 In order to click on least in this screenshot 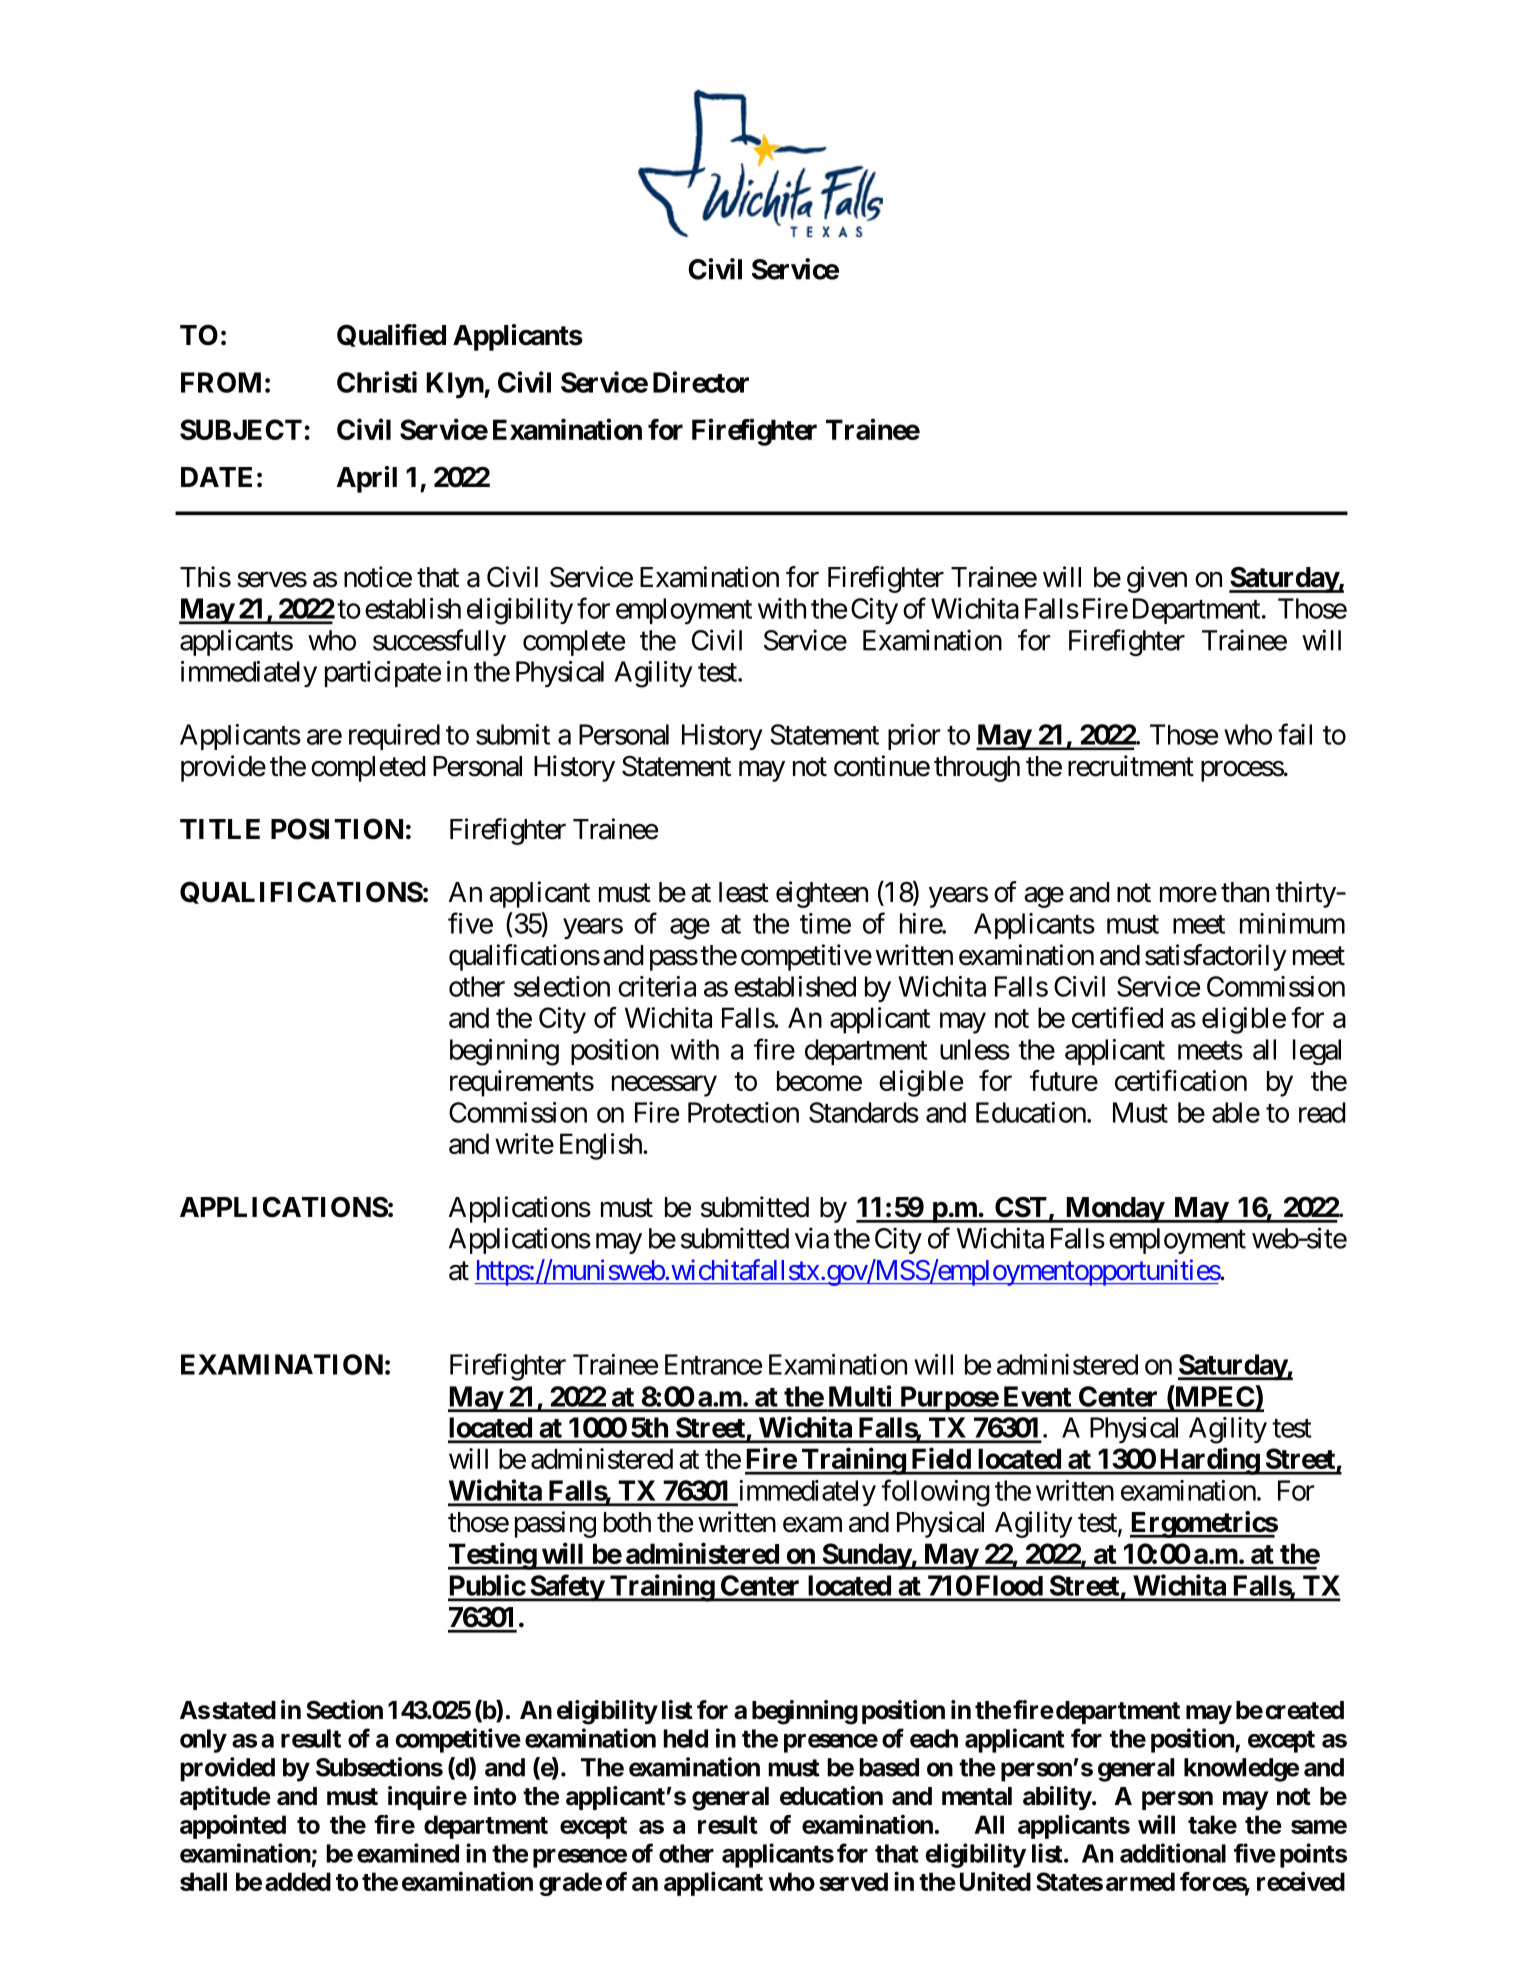, I will do `click(744, 892)`.
